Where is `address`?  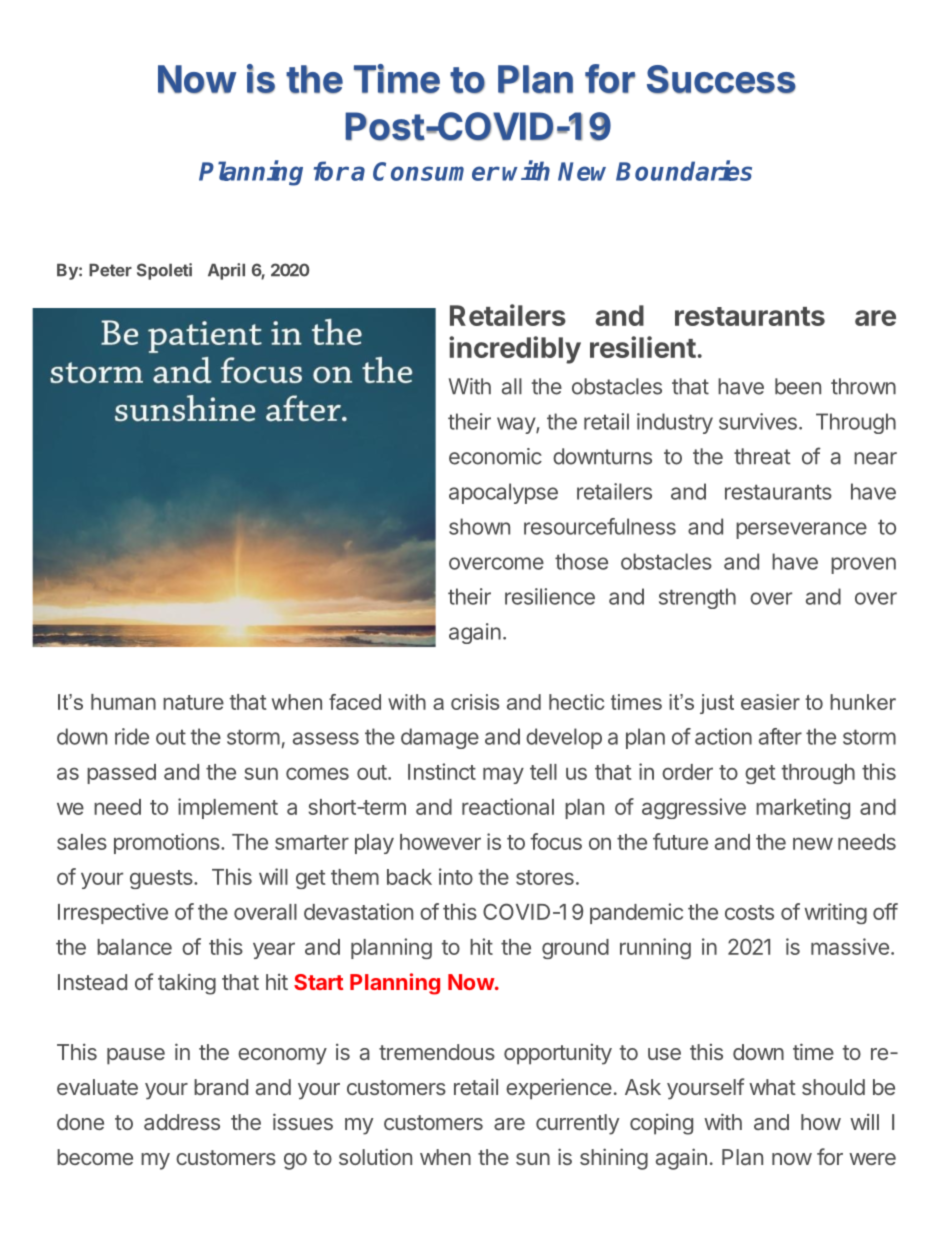 address is located at coordinates (182, 1122).
